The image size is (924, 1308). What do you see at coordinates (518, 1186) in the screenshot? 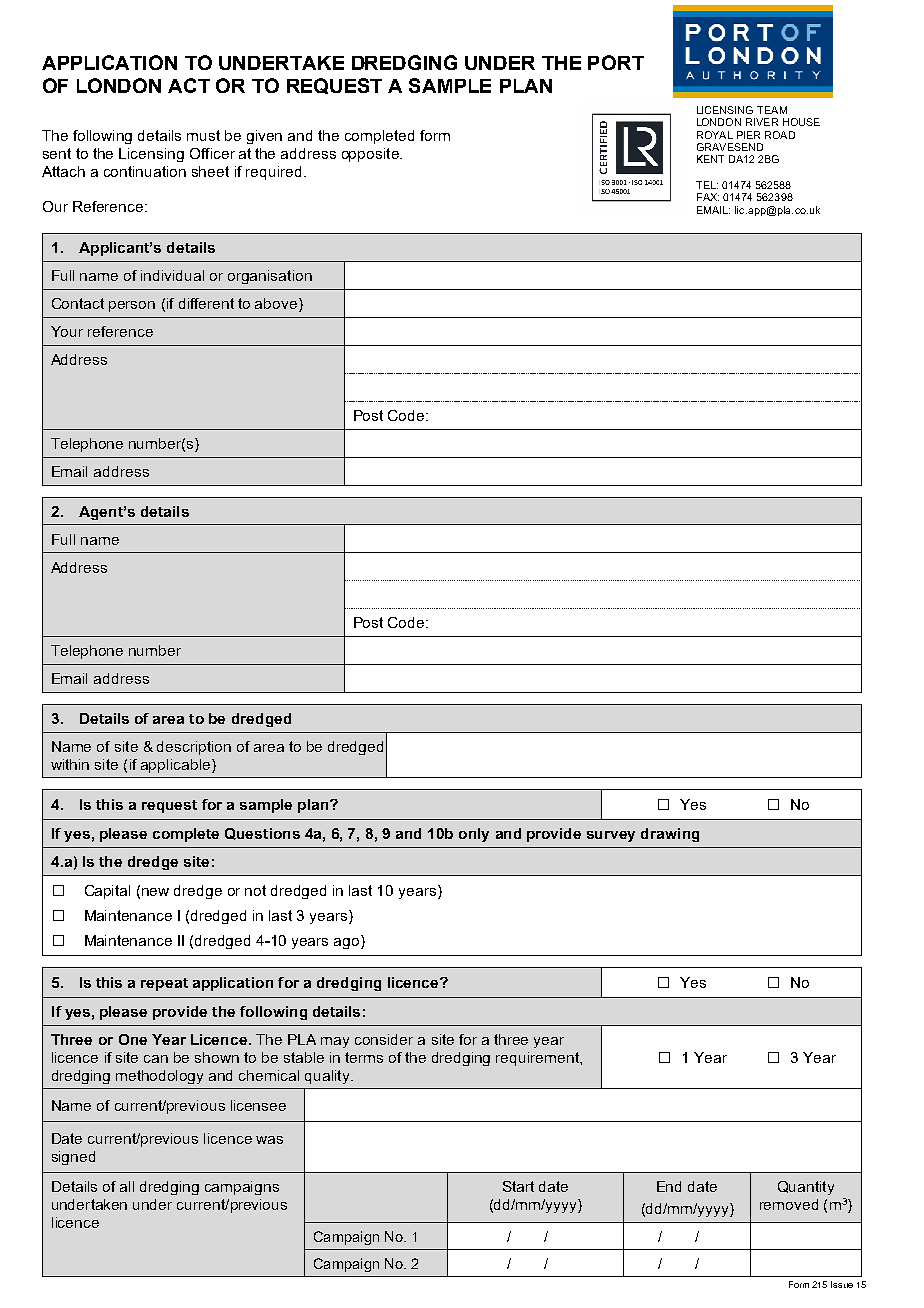
I see `Start` at bounding box center [518, 1186].
